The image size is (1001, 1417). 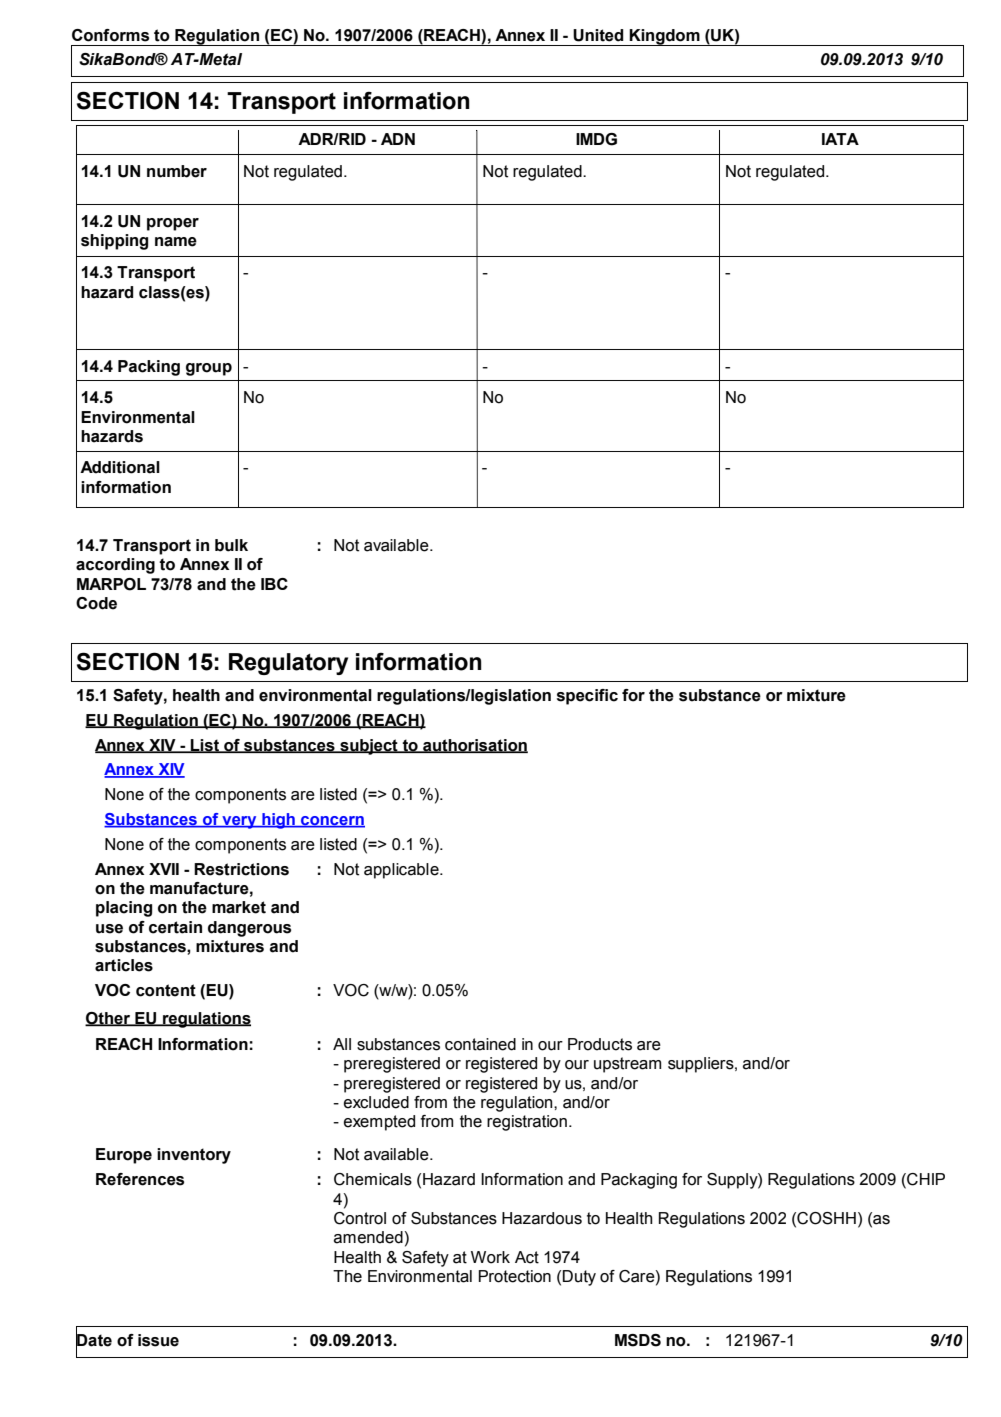 I want to click on bulk, so click(x=231, y=545).
